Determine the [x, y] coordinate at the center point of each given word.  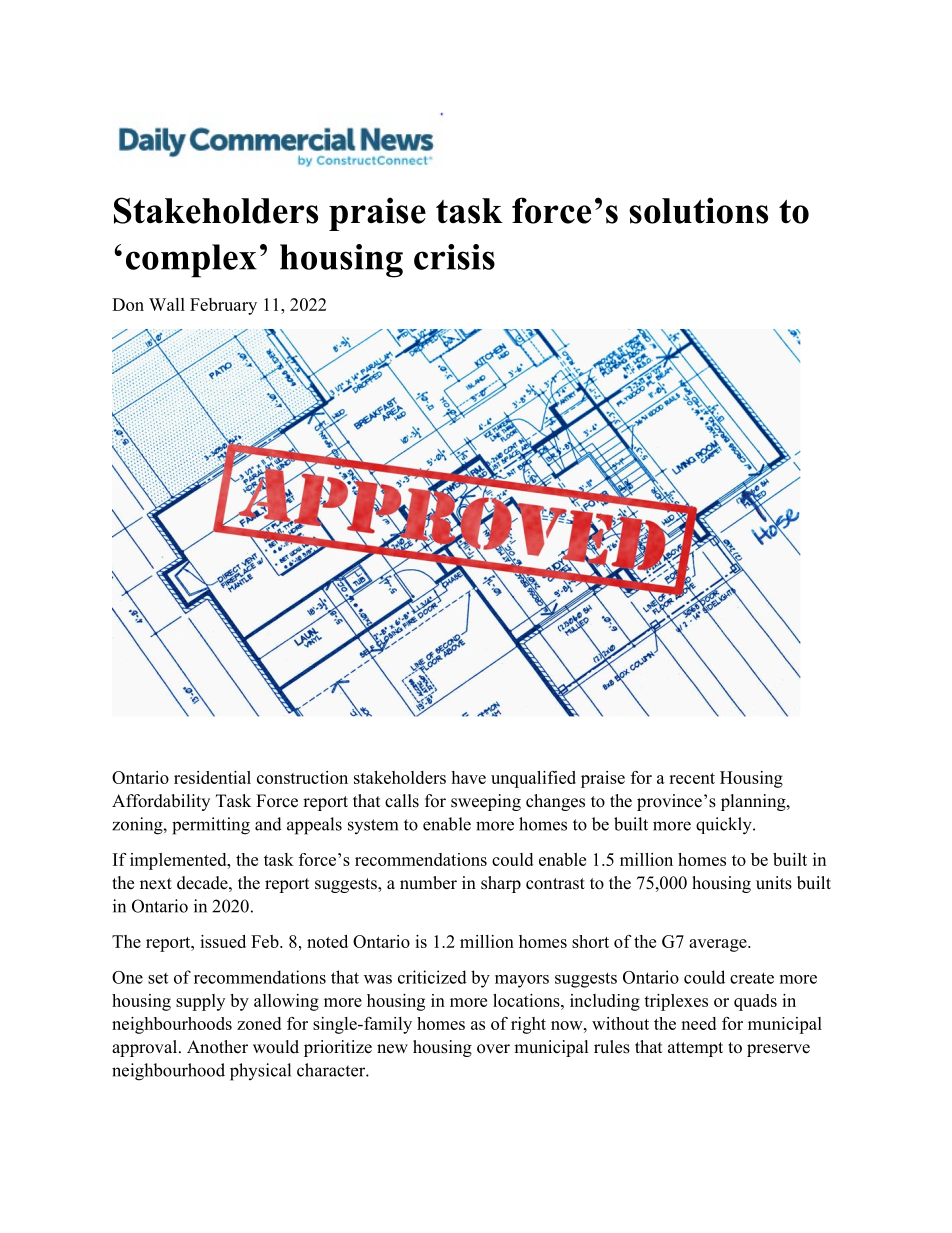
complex [191, 261]
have [468, 777]
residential [212, 777]
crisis [454, 257]
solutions [698, 210]
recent [692, 778]
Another [217, 1047]
